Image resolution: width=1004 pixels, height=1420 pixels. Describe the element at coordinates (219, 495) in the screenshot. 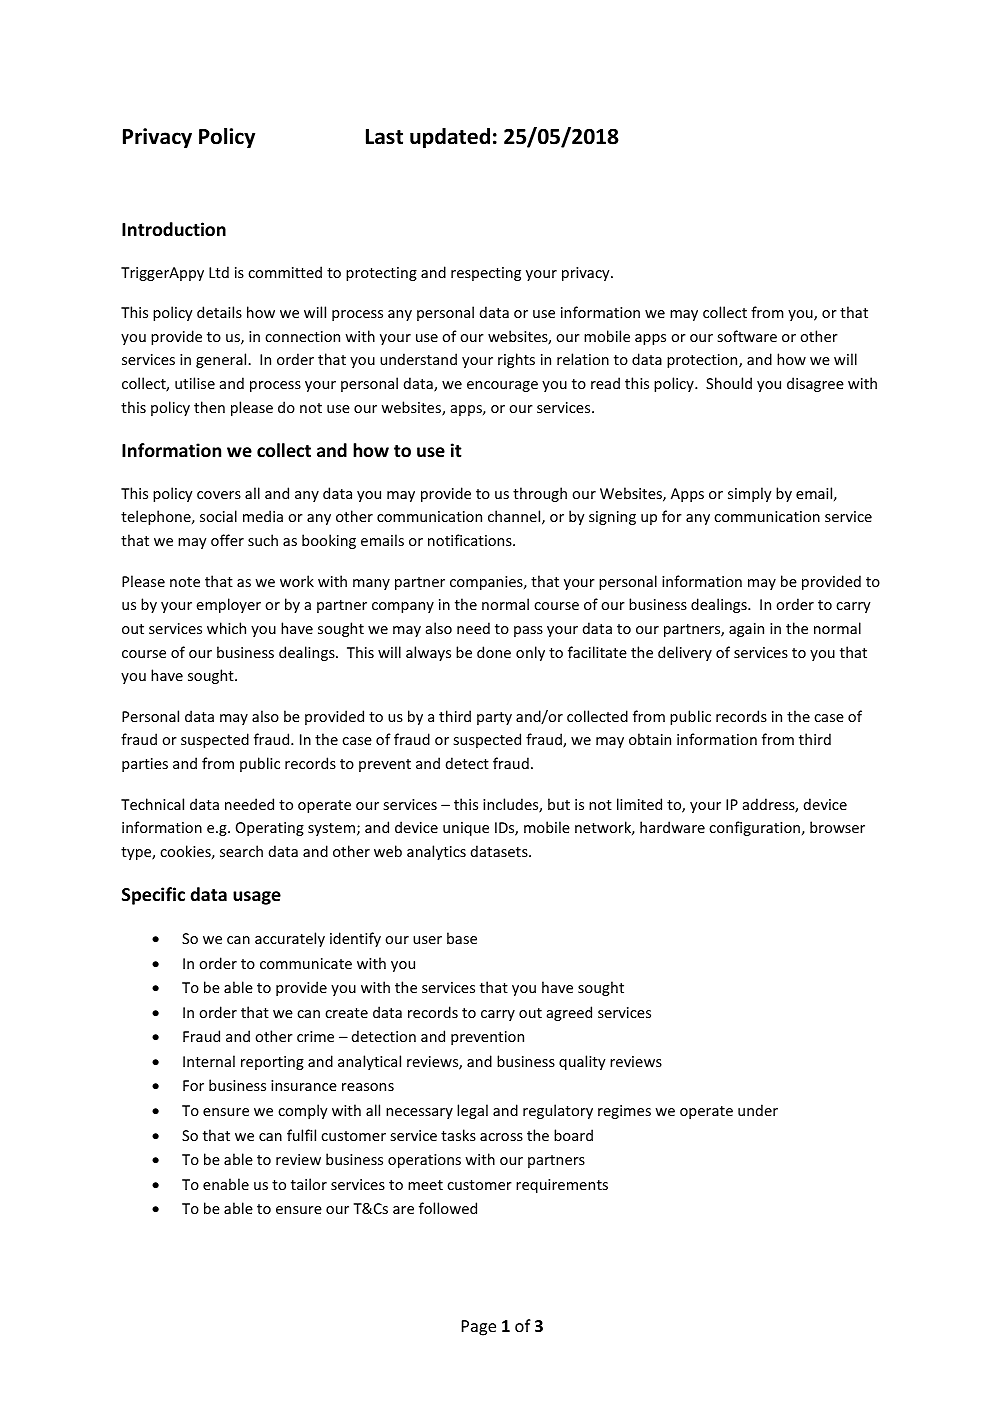

I see `covers` at that location.
